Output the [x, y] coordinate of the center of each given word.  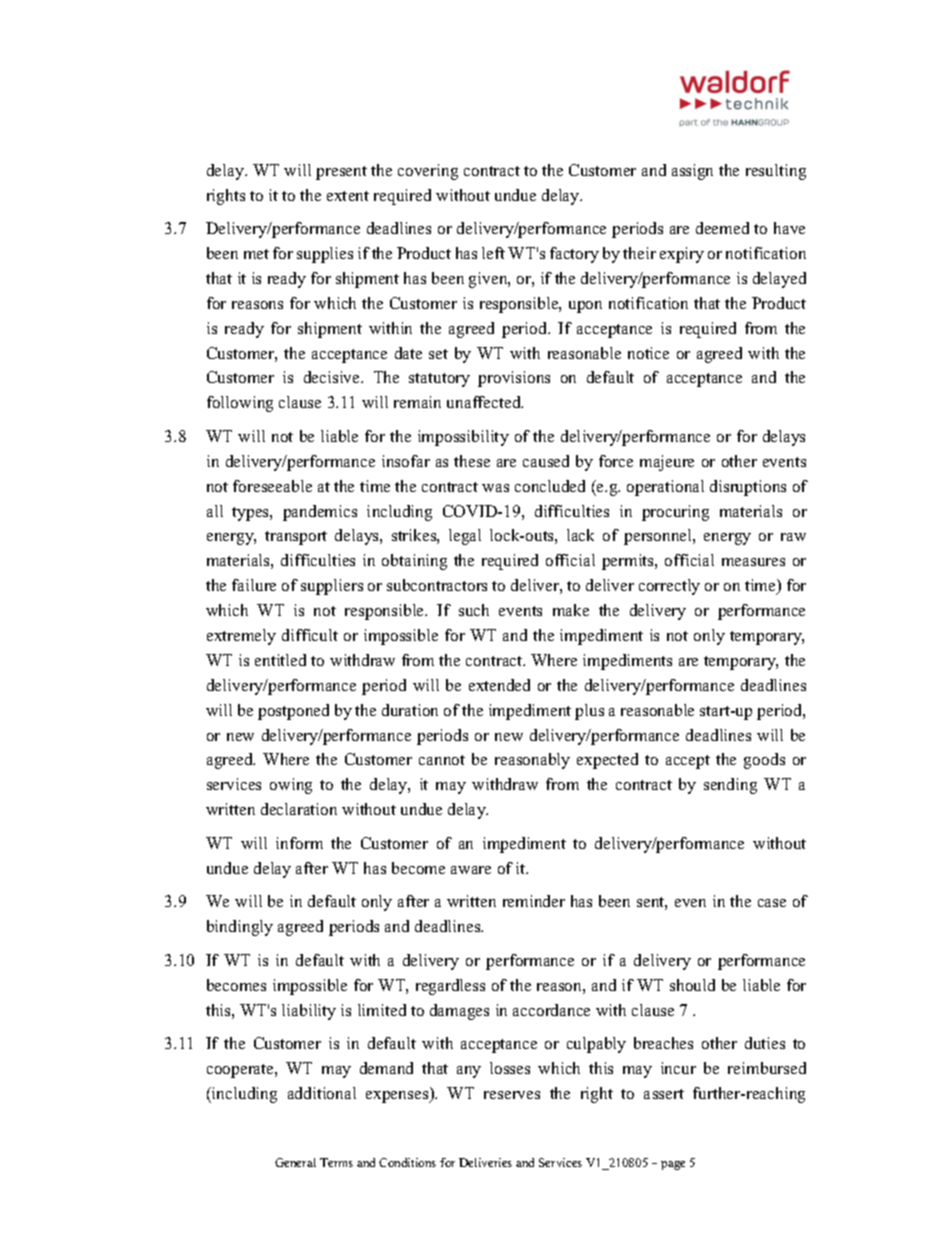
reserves [512, 1095]
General [295, 1162]
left [493, 253]
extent [348, 196]
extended [499, 685]
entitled [280, 660]
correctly [669, 587]
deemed [722, 228]
